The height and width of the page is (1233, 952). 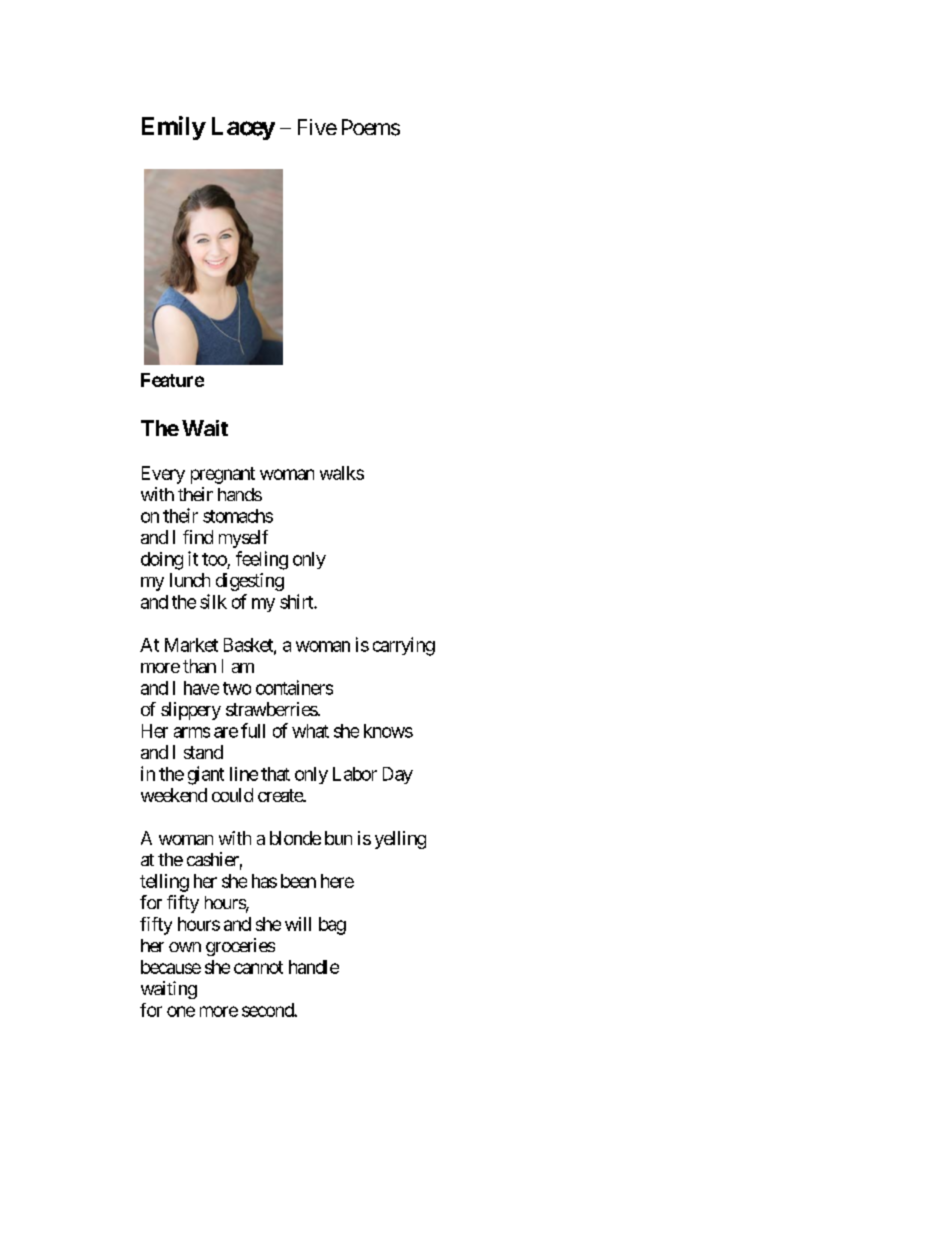 I want to click on what, so click(x=310, y=731).
